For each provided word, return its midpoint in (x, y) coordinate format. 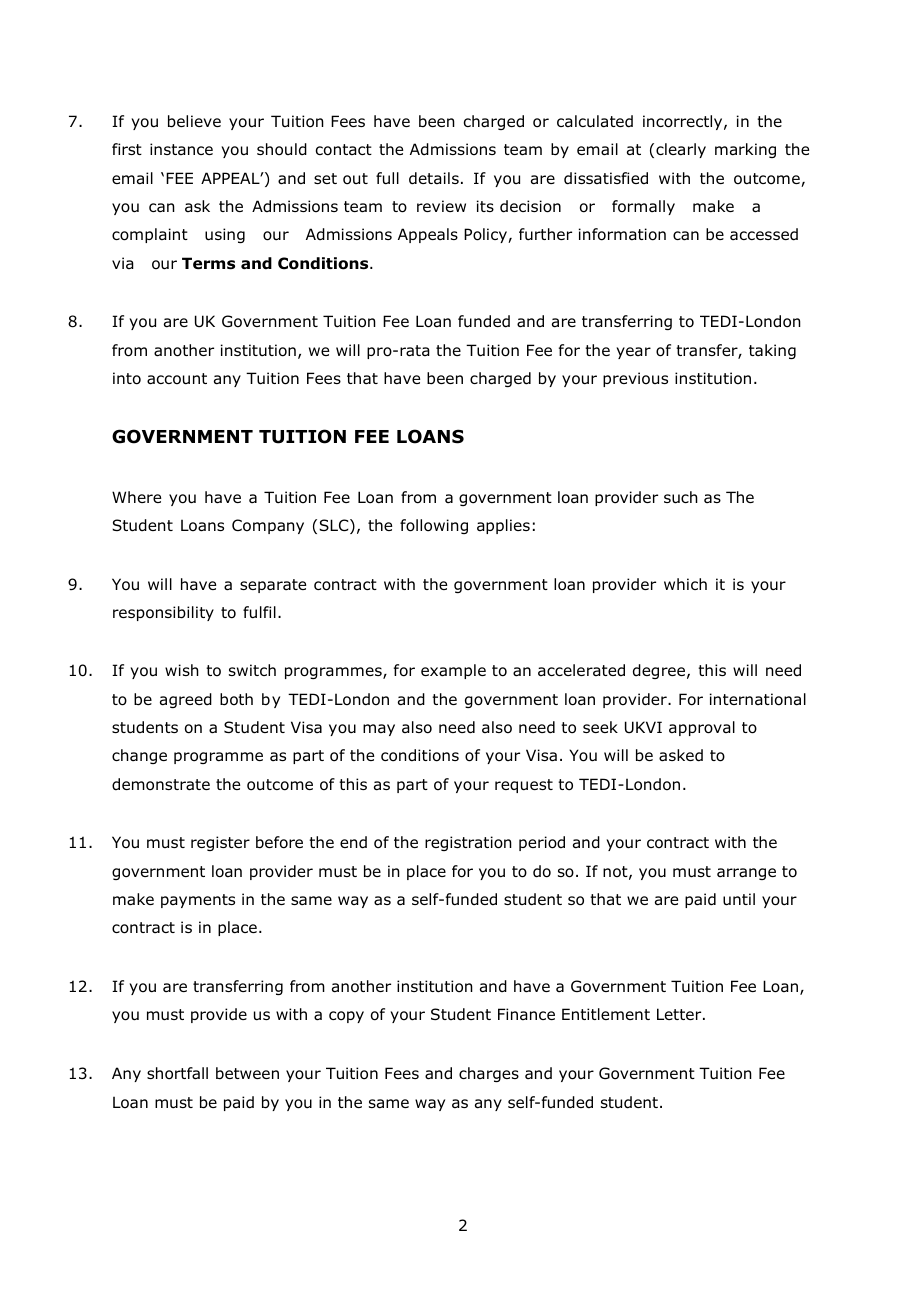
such (681, 497)
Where (136, 497)
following (434, 526)
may (379, 730)
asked (681, 755)
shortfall (177, 1073)
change (139, 756)
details (434, 178)
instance (181, 149)
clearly (681, 150)
